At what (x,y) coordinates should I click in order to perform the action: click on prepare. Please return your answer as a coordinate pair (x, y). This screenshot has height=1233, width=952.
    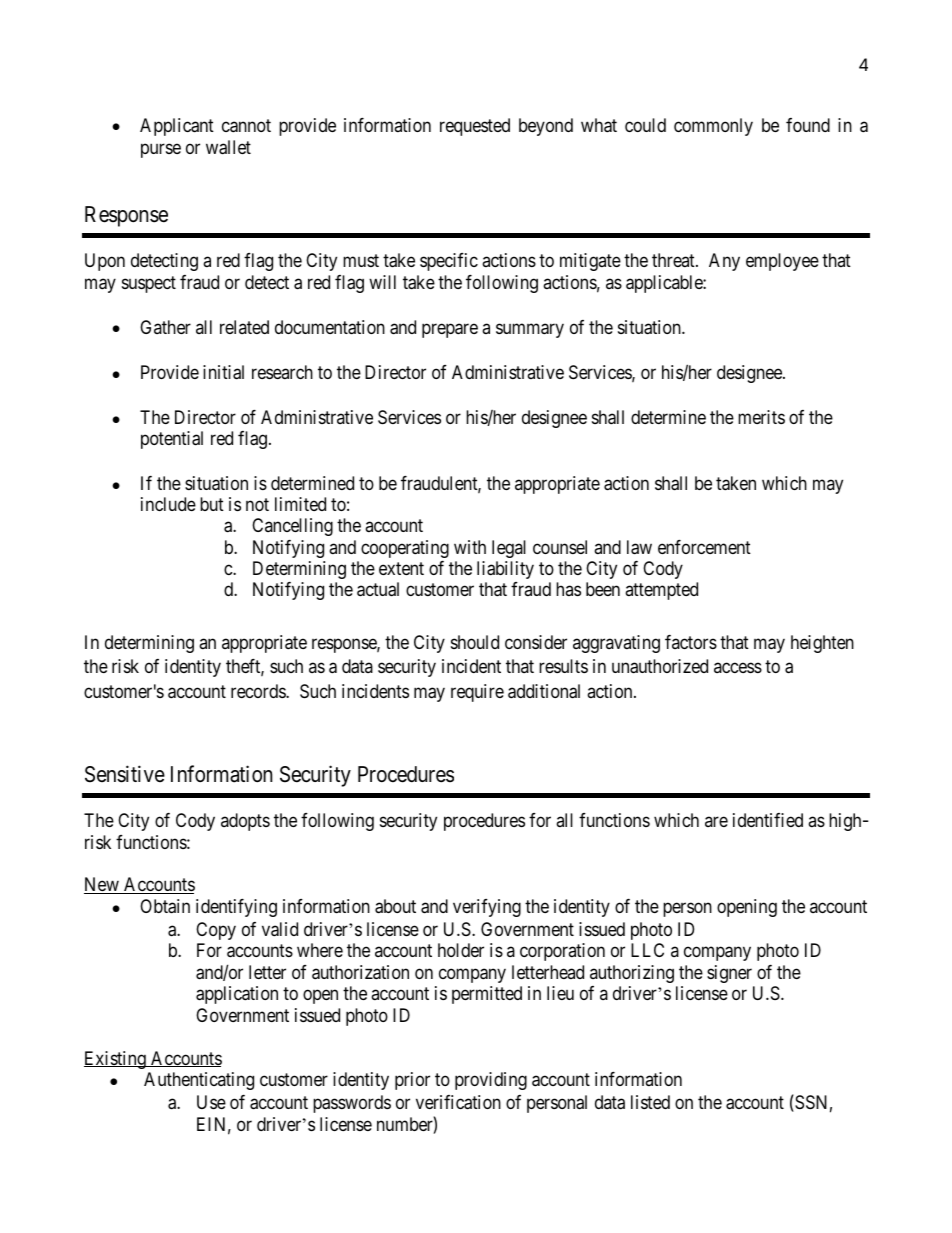
    Looking at the image, I should click on (450, 330).
